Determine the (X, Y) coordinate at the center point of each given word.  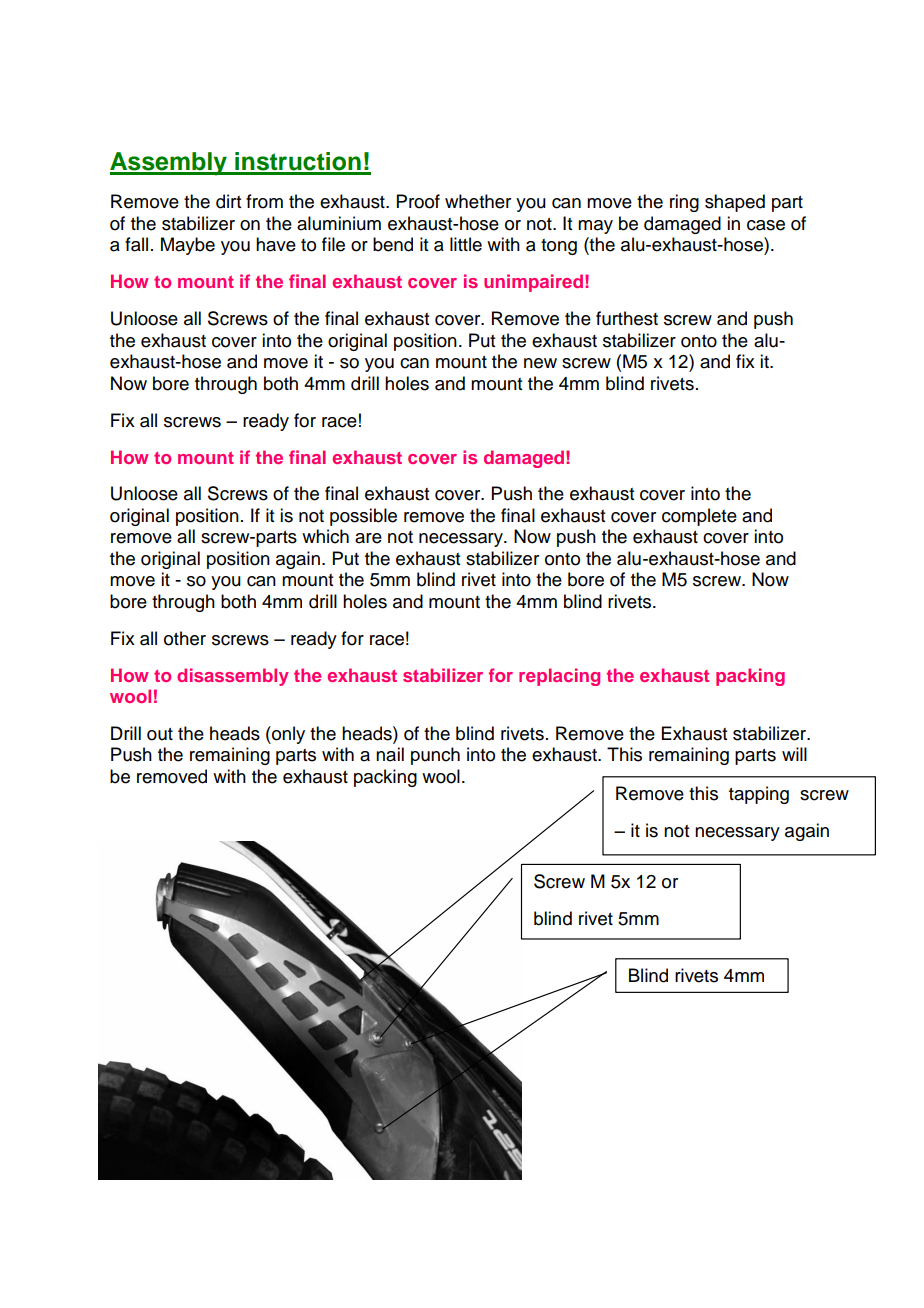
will (794, 754)
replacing (559, 677)
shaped (735, 203)
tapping (759, 795)
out (160, 734)
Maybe (188, 246)
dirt (228, 201)
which (325, 536)
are (368, 538)
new (540, 363)
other (185, 638)
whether (478, 201)
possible (363, 517)
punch (435, 756)
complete (699, 517)
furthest (627, 318)
